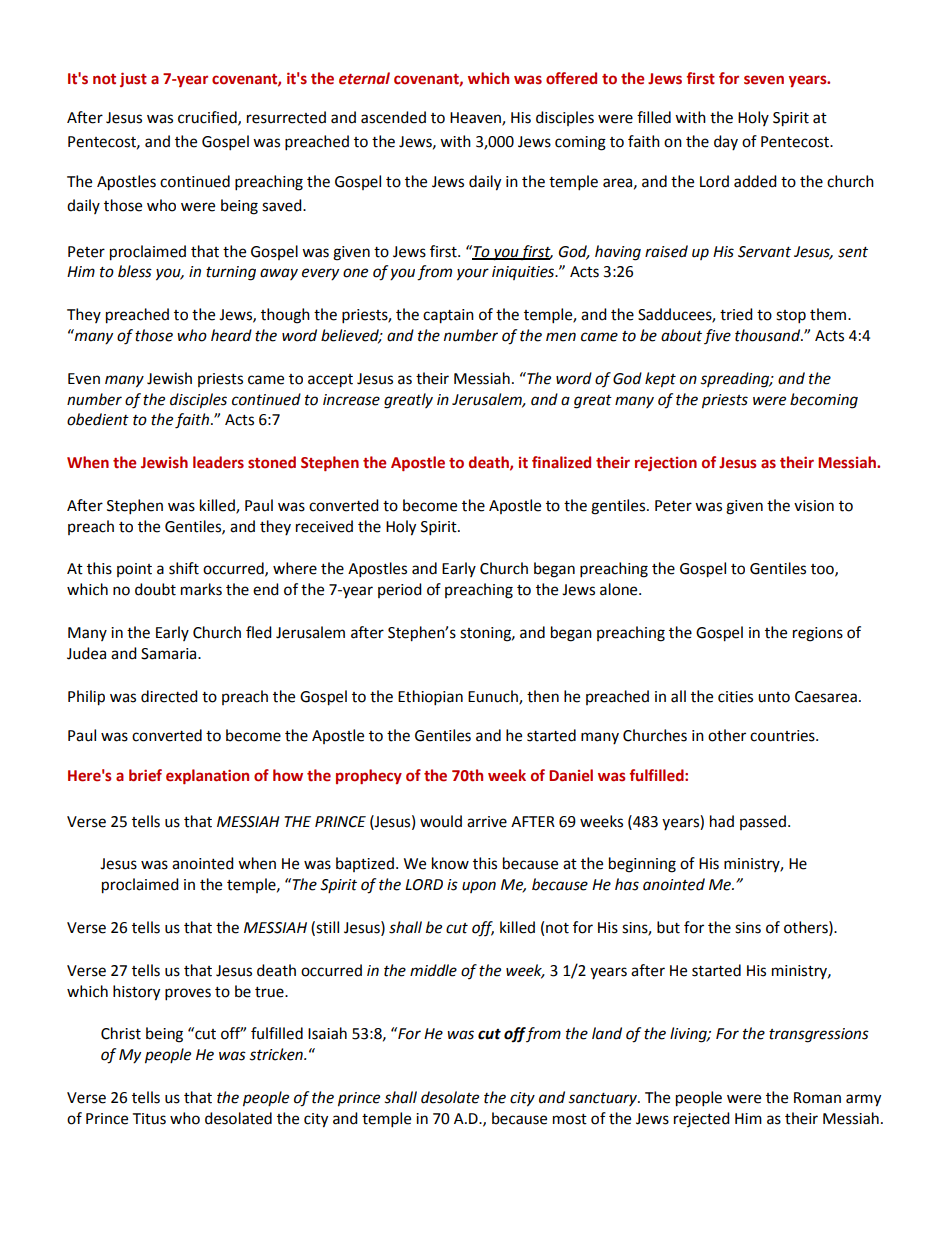 This image has width=952, height=1233. Describe the element at coordinates (726, 142) in the image. I see `day` at that location.
